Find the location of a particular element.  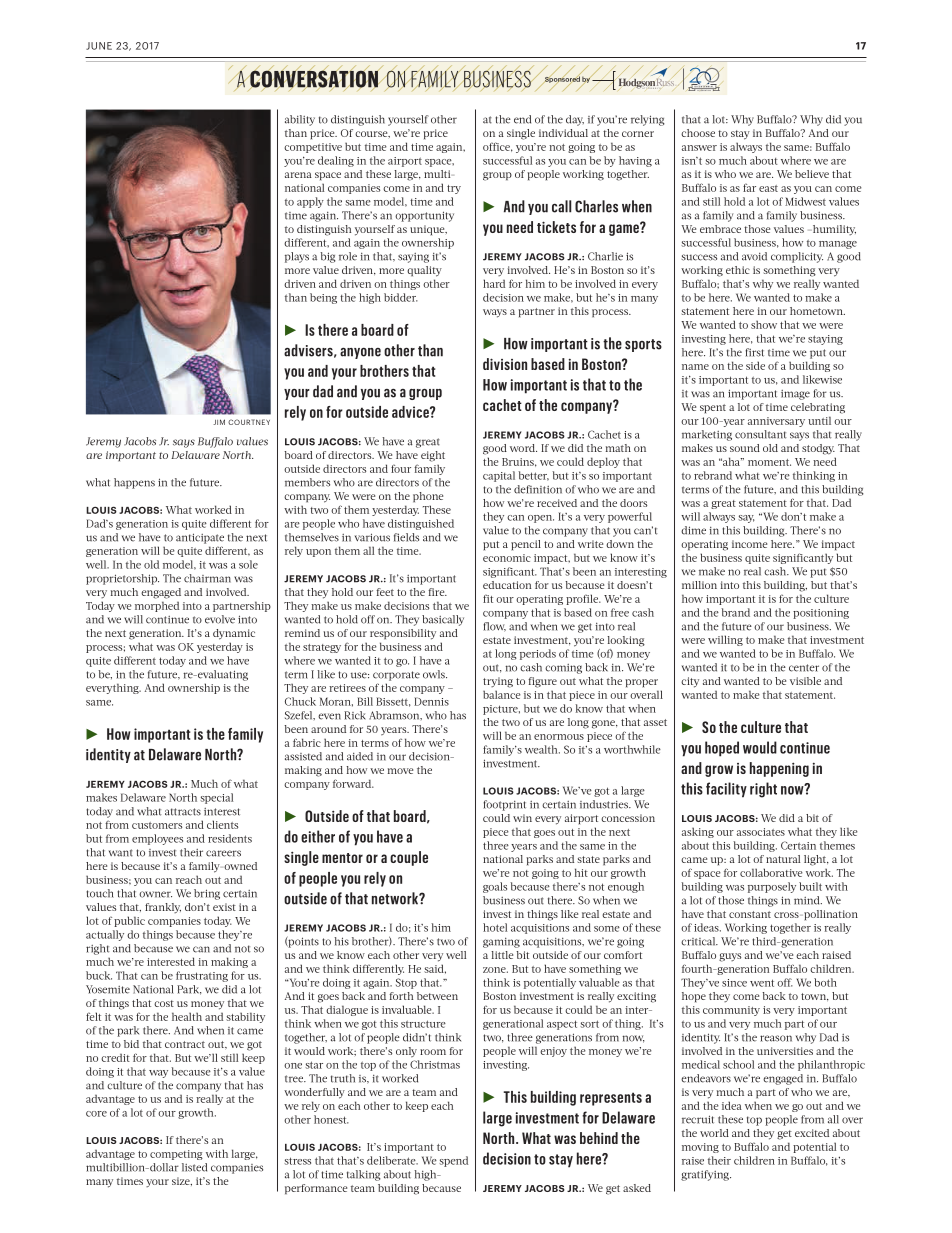

world is located at coordinates (714, 1133).
